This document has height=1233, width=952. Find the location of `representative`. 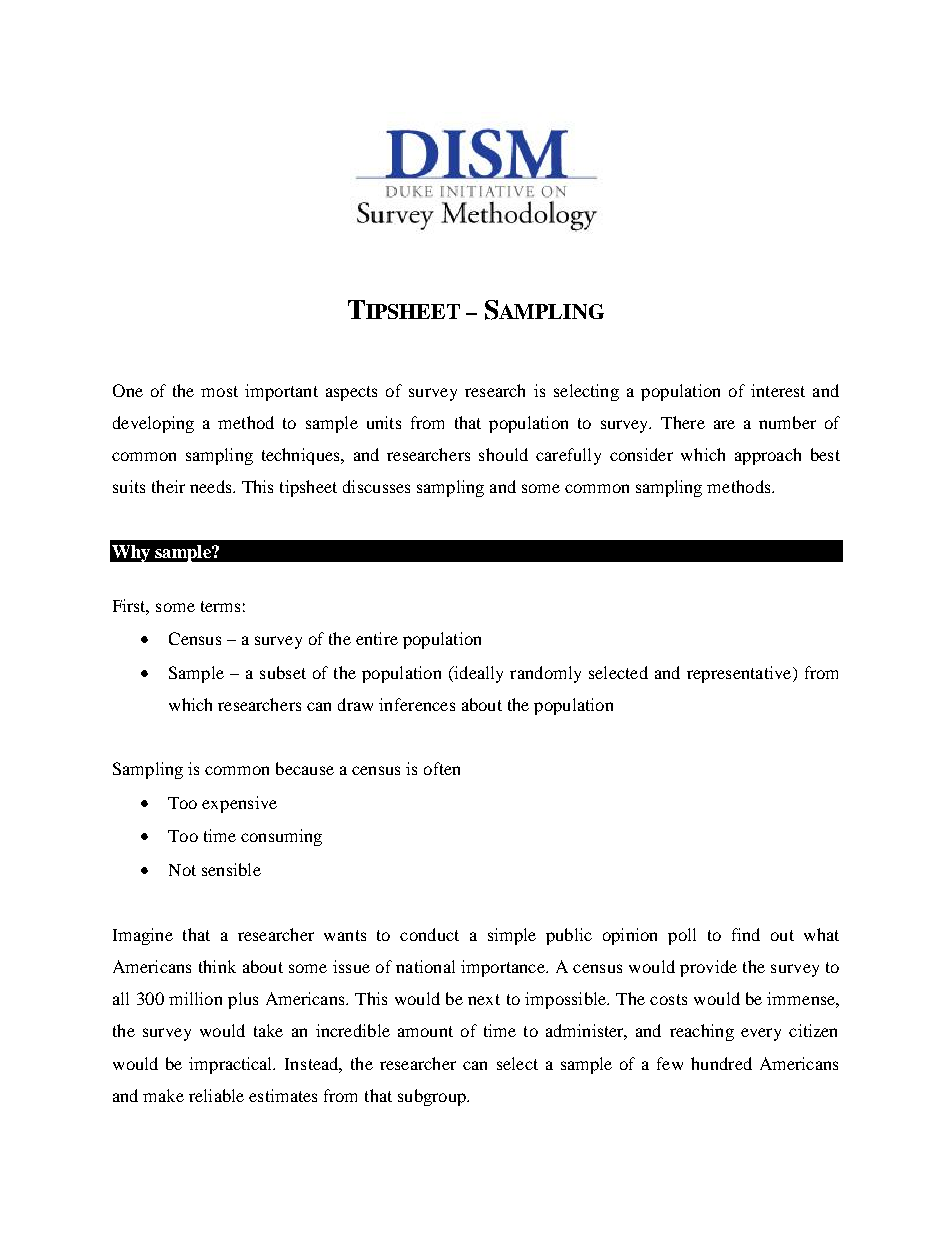

representative is located at coordinates (740, 674).
